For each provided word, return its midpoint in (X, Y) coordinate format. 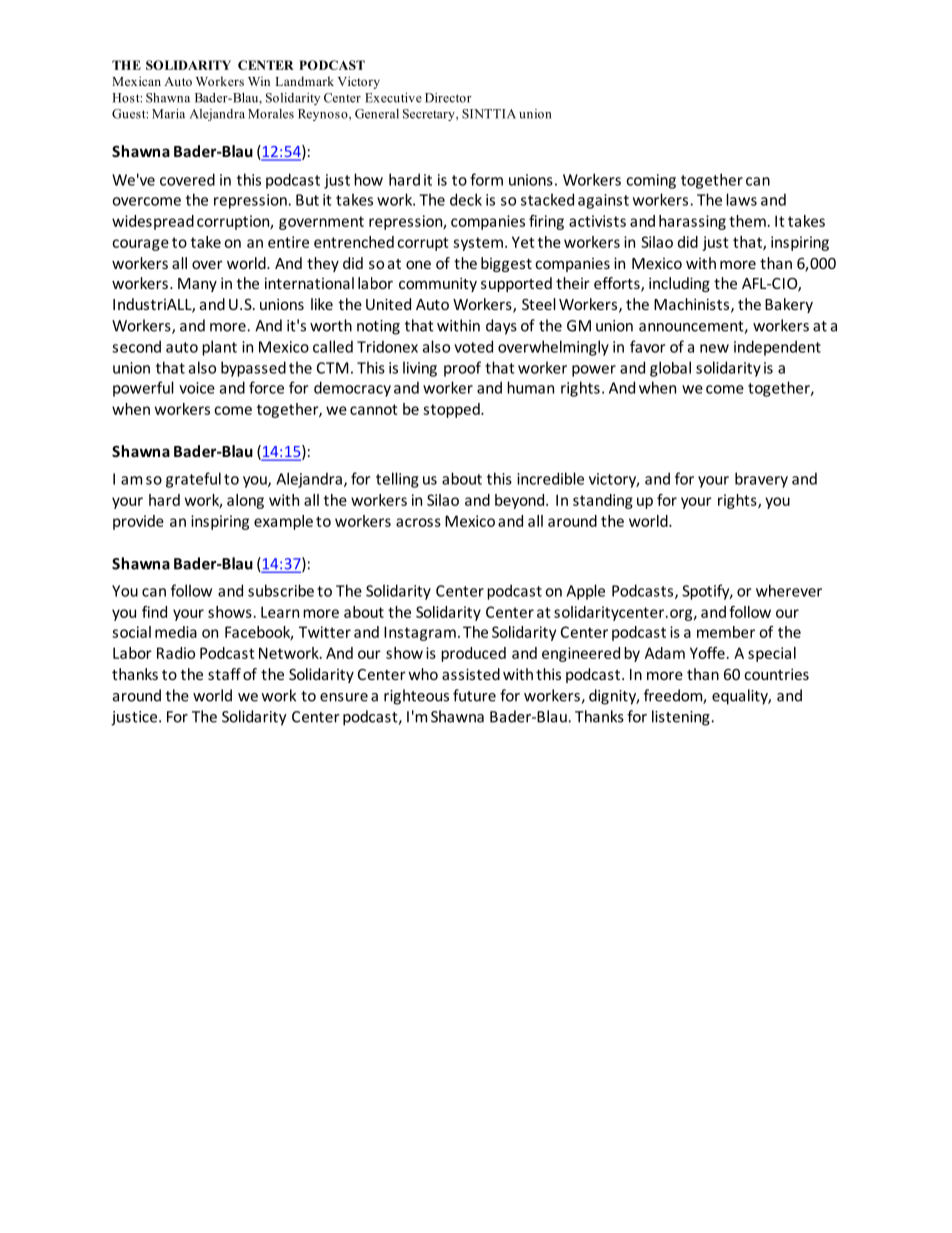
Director (448, 98)
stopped (452, 410)
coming (651, 181)
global (670, 369)
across (418, 522)
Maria (168, 114)
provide (138, 522)
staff (224, 674)
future (474, 695)
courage (140, 245)
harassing (692, 222)
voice (197, 388)
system (478, 244)
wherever (789, 590)
